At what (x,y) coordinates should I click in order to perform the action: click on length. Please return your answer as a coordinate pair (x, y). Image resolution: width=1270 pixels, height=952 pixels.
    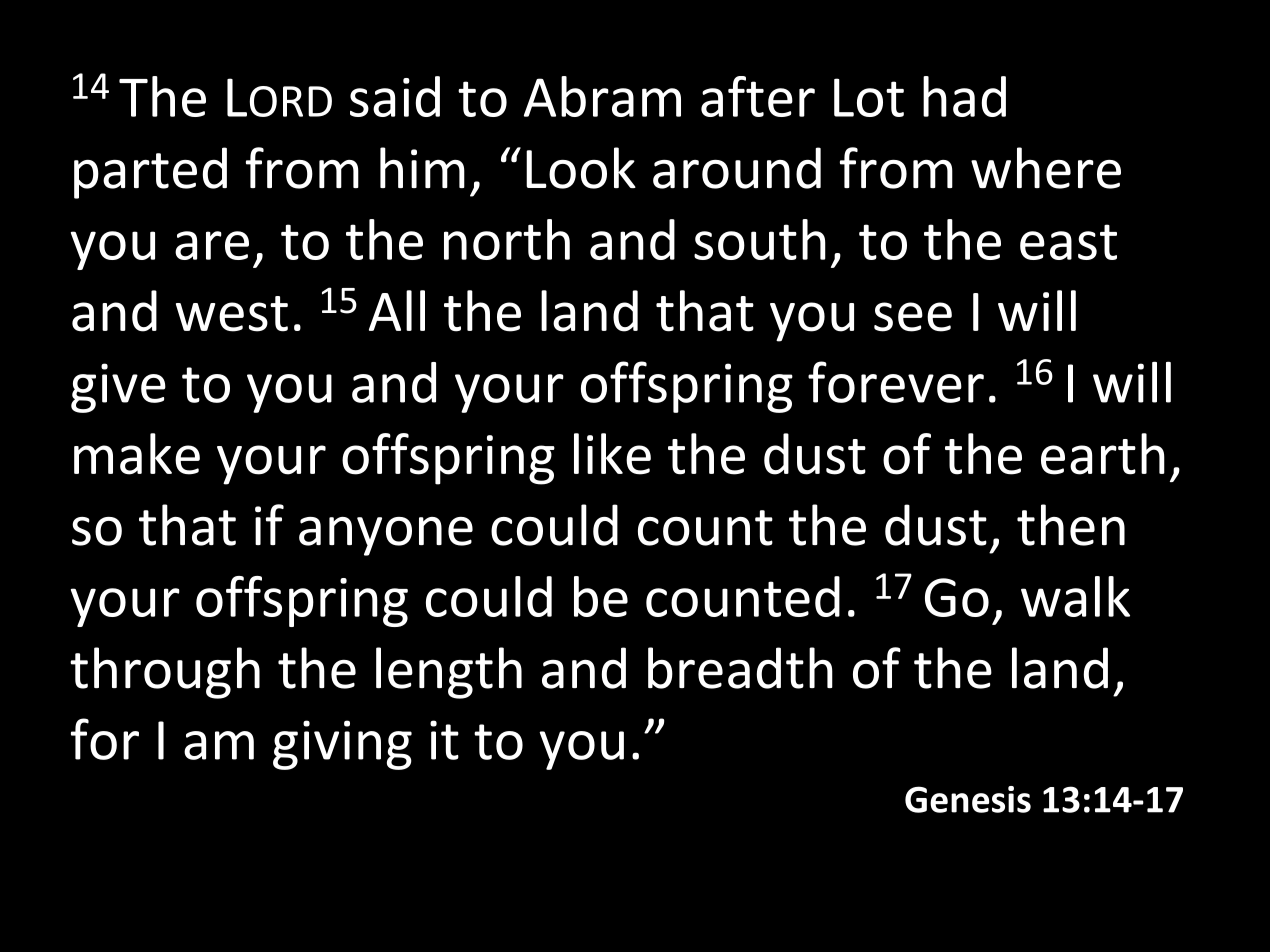
    Looking at the image, I should click on (449, 673).
